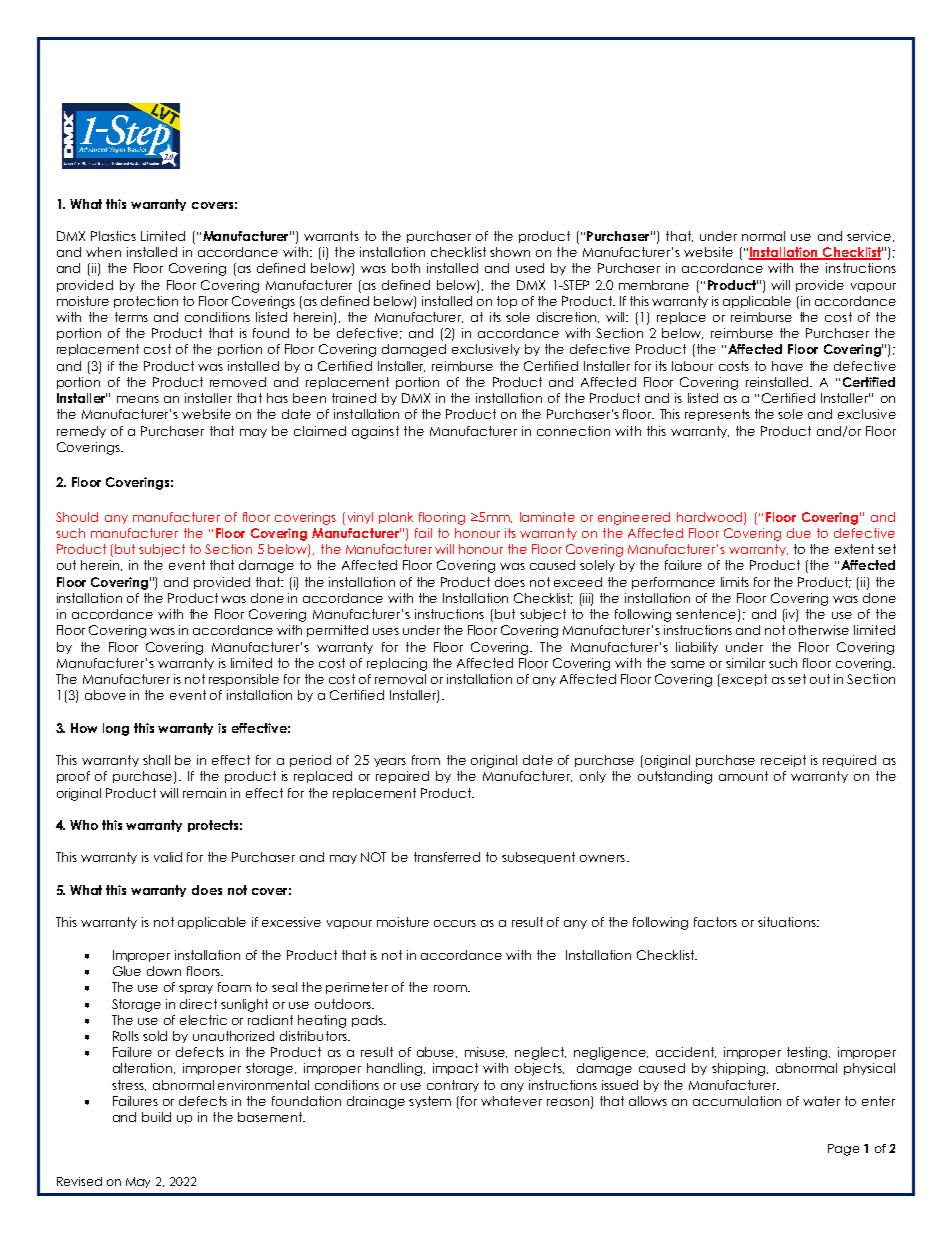 The image size is (952, 1233). What do you see at coordinates (799, 533) in the screenshot?
I see `due` at bounding box center [799, 533].
